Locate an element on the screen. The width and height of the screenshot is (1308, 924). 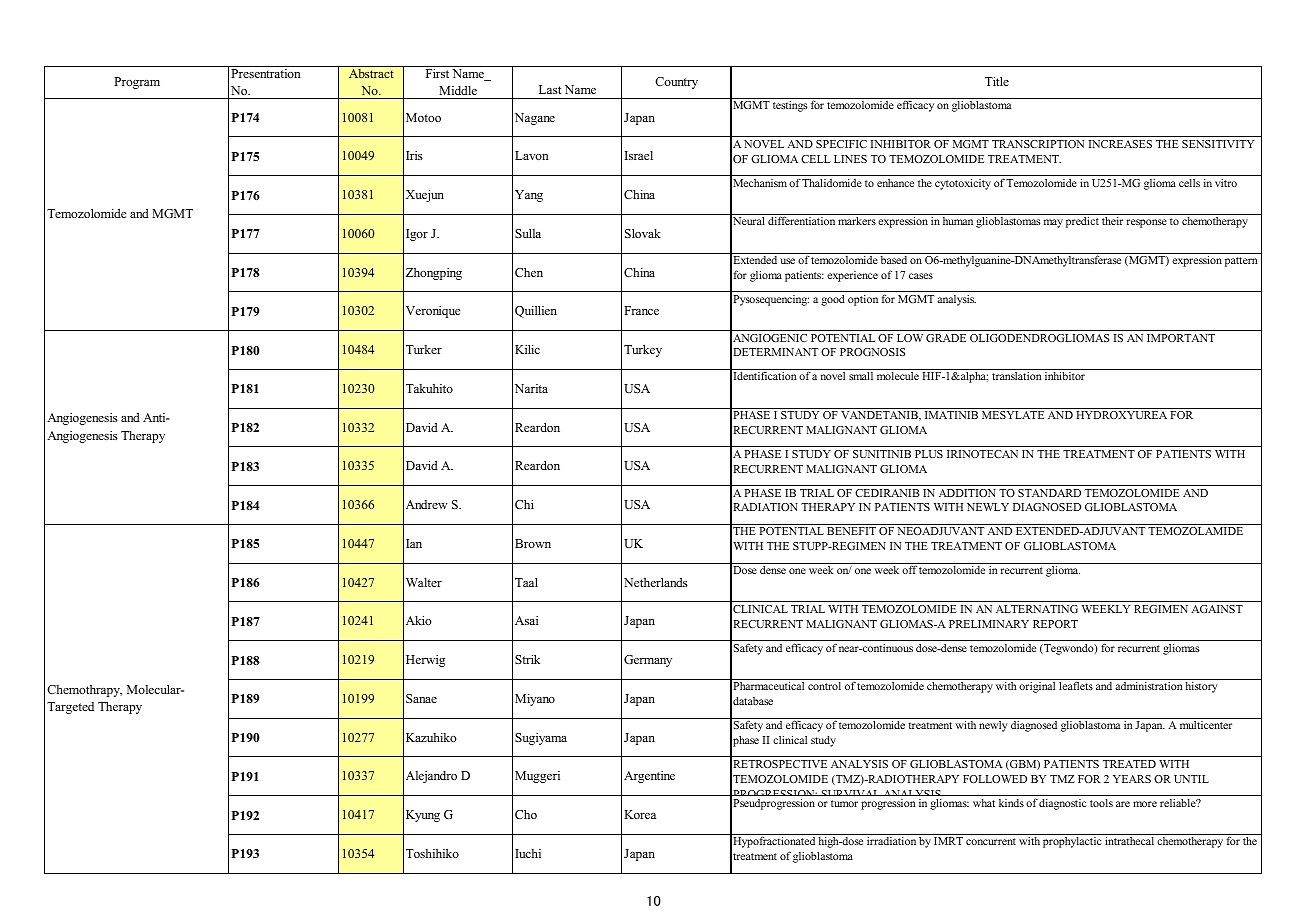
PLUS is located at coordinates (929, 454).
